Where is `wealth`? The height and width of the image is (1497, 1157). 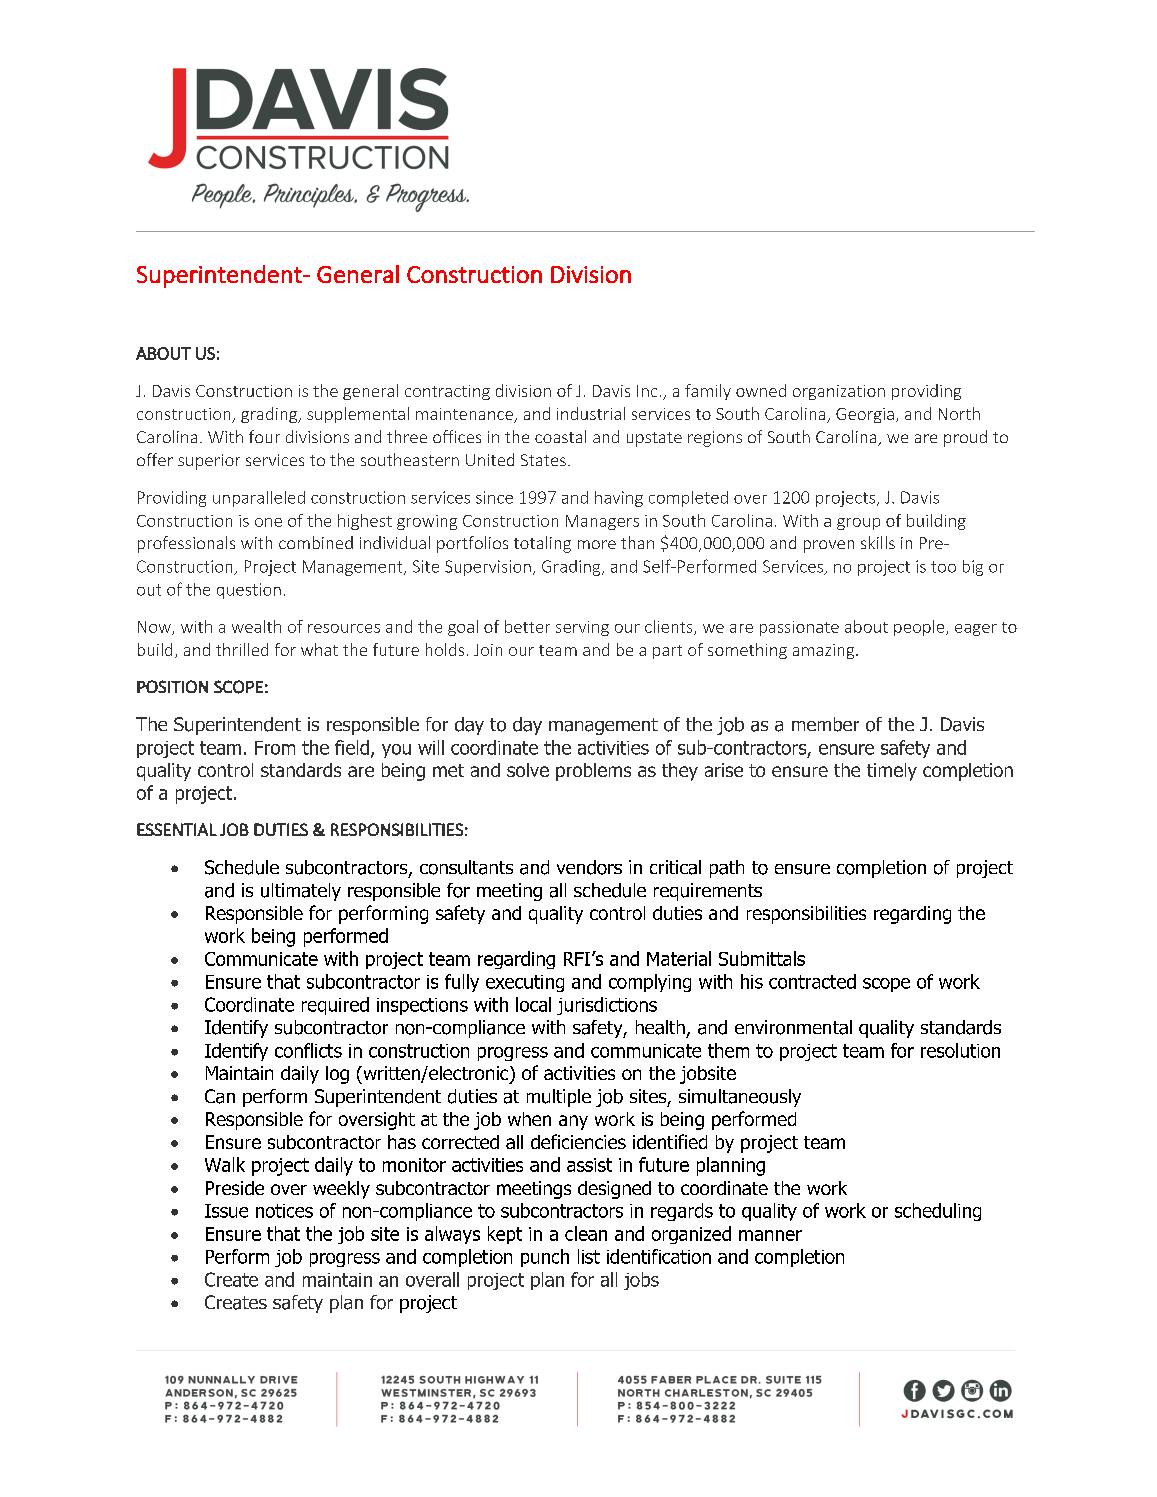 wealth is located at coordinates (256, 626).
